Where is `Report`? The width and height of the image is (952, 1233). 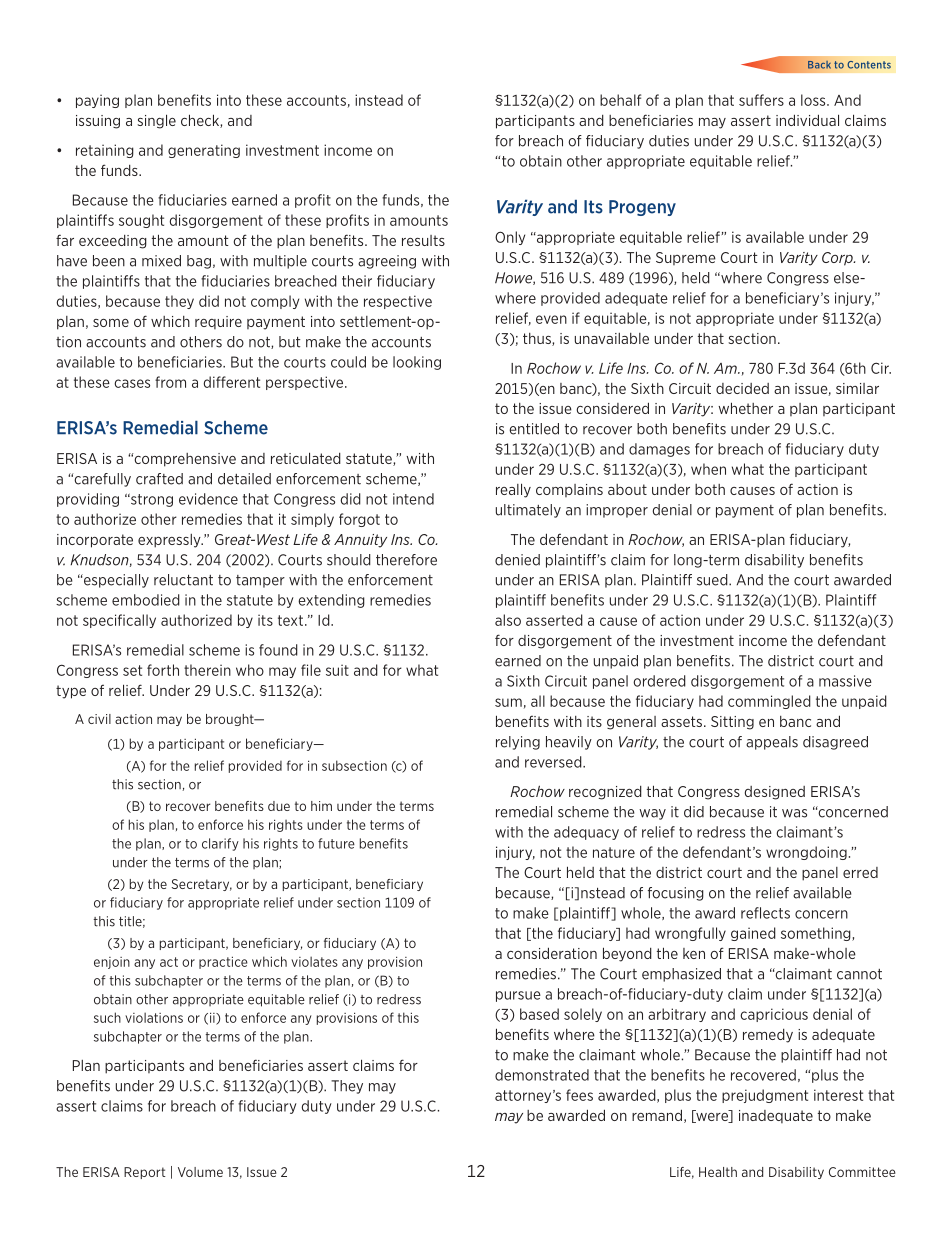
Report is located at coordinates (145, 1173).
